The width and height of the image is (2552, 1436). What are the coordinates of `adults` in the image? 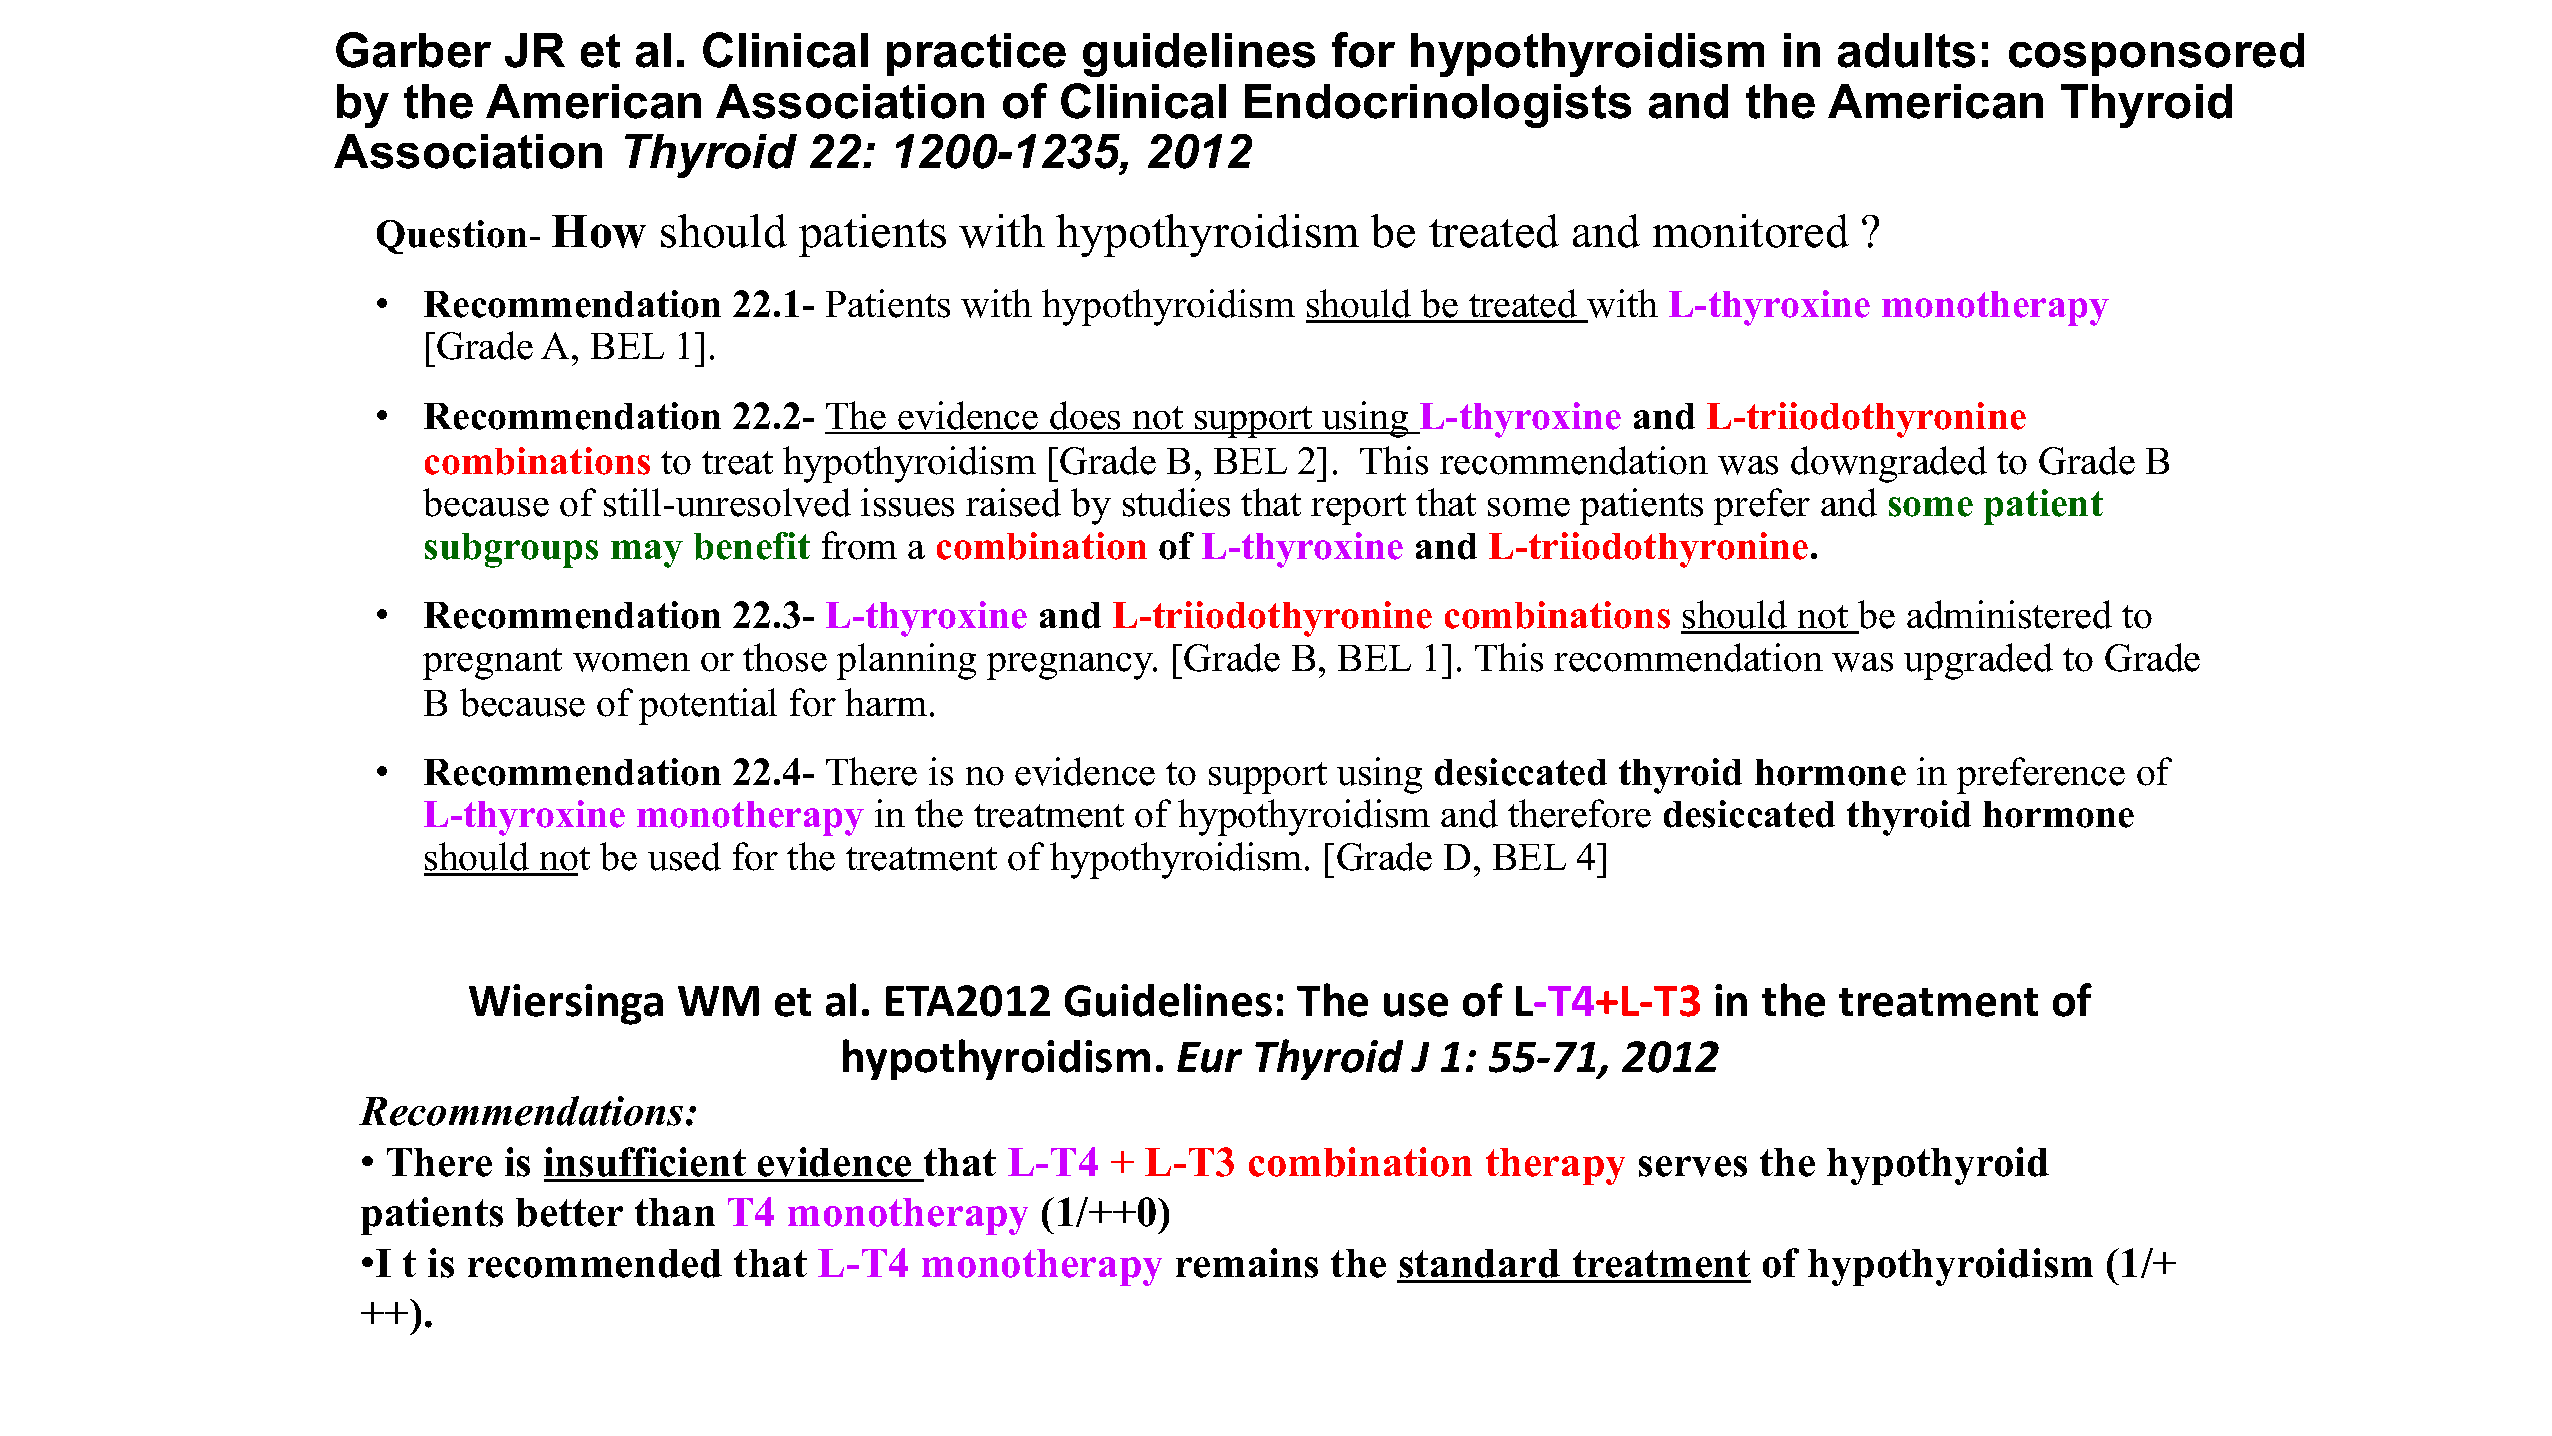 It's located at (1906, 50).
